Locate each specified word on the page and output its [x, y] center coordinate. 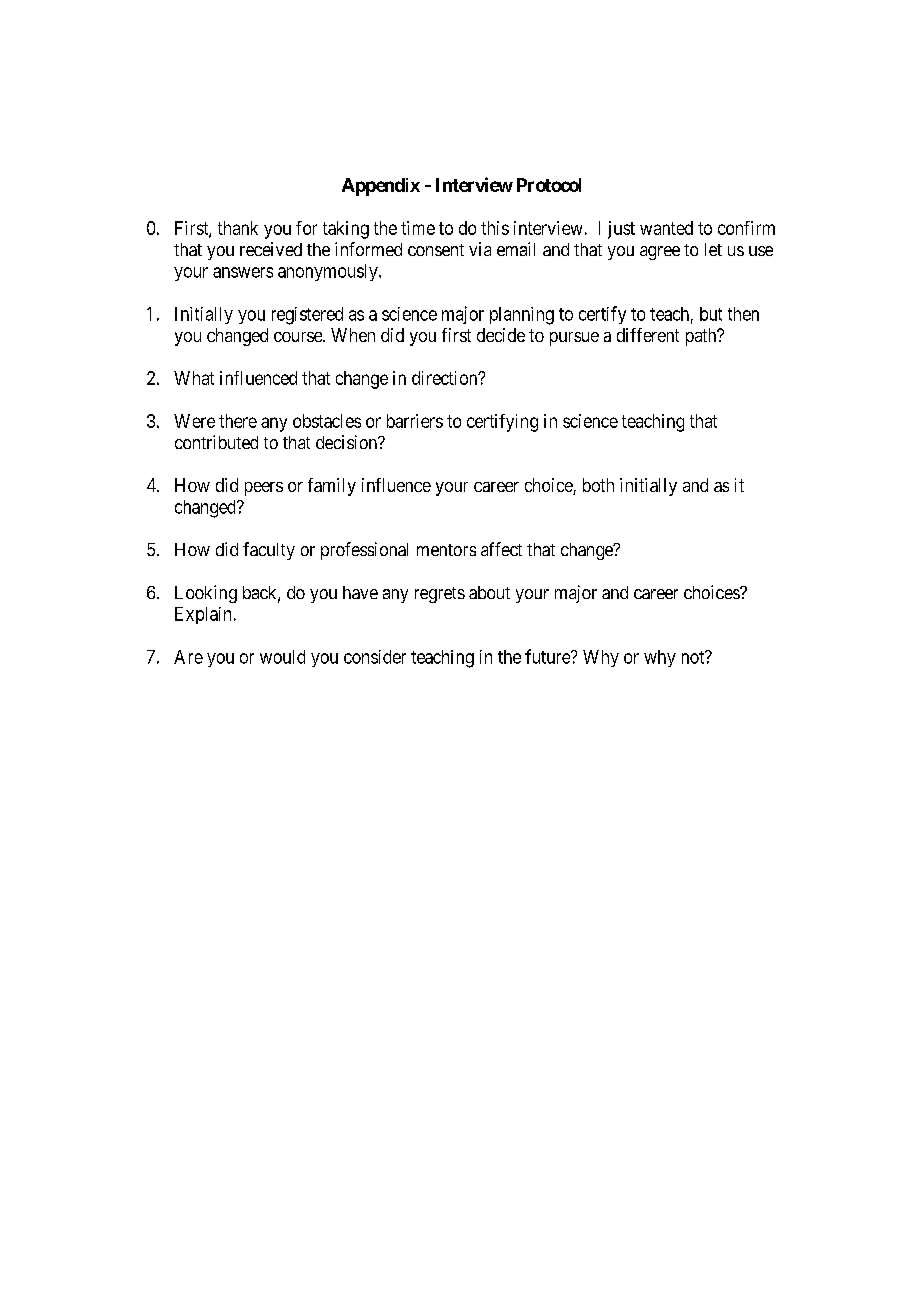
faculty [269, 551]
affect [501, 549]
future [548, 656]
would [282, 657]
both [598, 485]
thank [238, 228]
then [743, 314]
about [489, 592]
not [694, 657]
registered [307, 316]
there [238, 421]
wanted [666, 228]
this [495, 228]
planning [522, 316]
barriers [415, 421]
